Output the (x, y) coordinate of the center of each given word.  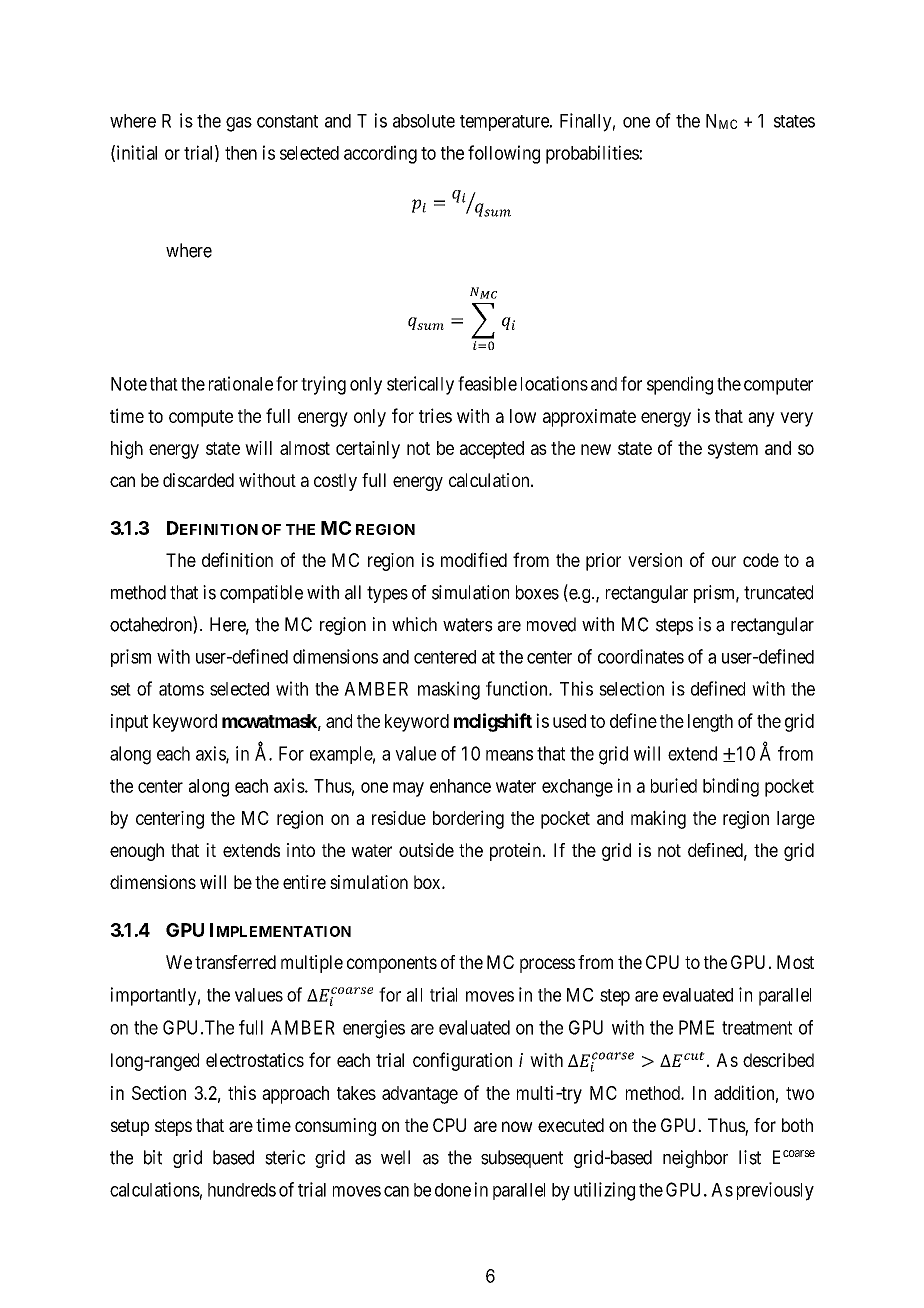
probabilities (593, 154)
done (453, 1190)
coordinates (641, 656)
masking (449, 690)
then (241, 153)
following (504, 154)
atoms (181, 689)
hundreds (242, 1190)
